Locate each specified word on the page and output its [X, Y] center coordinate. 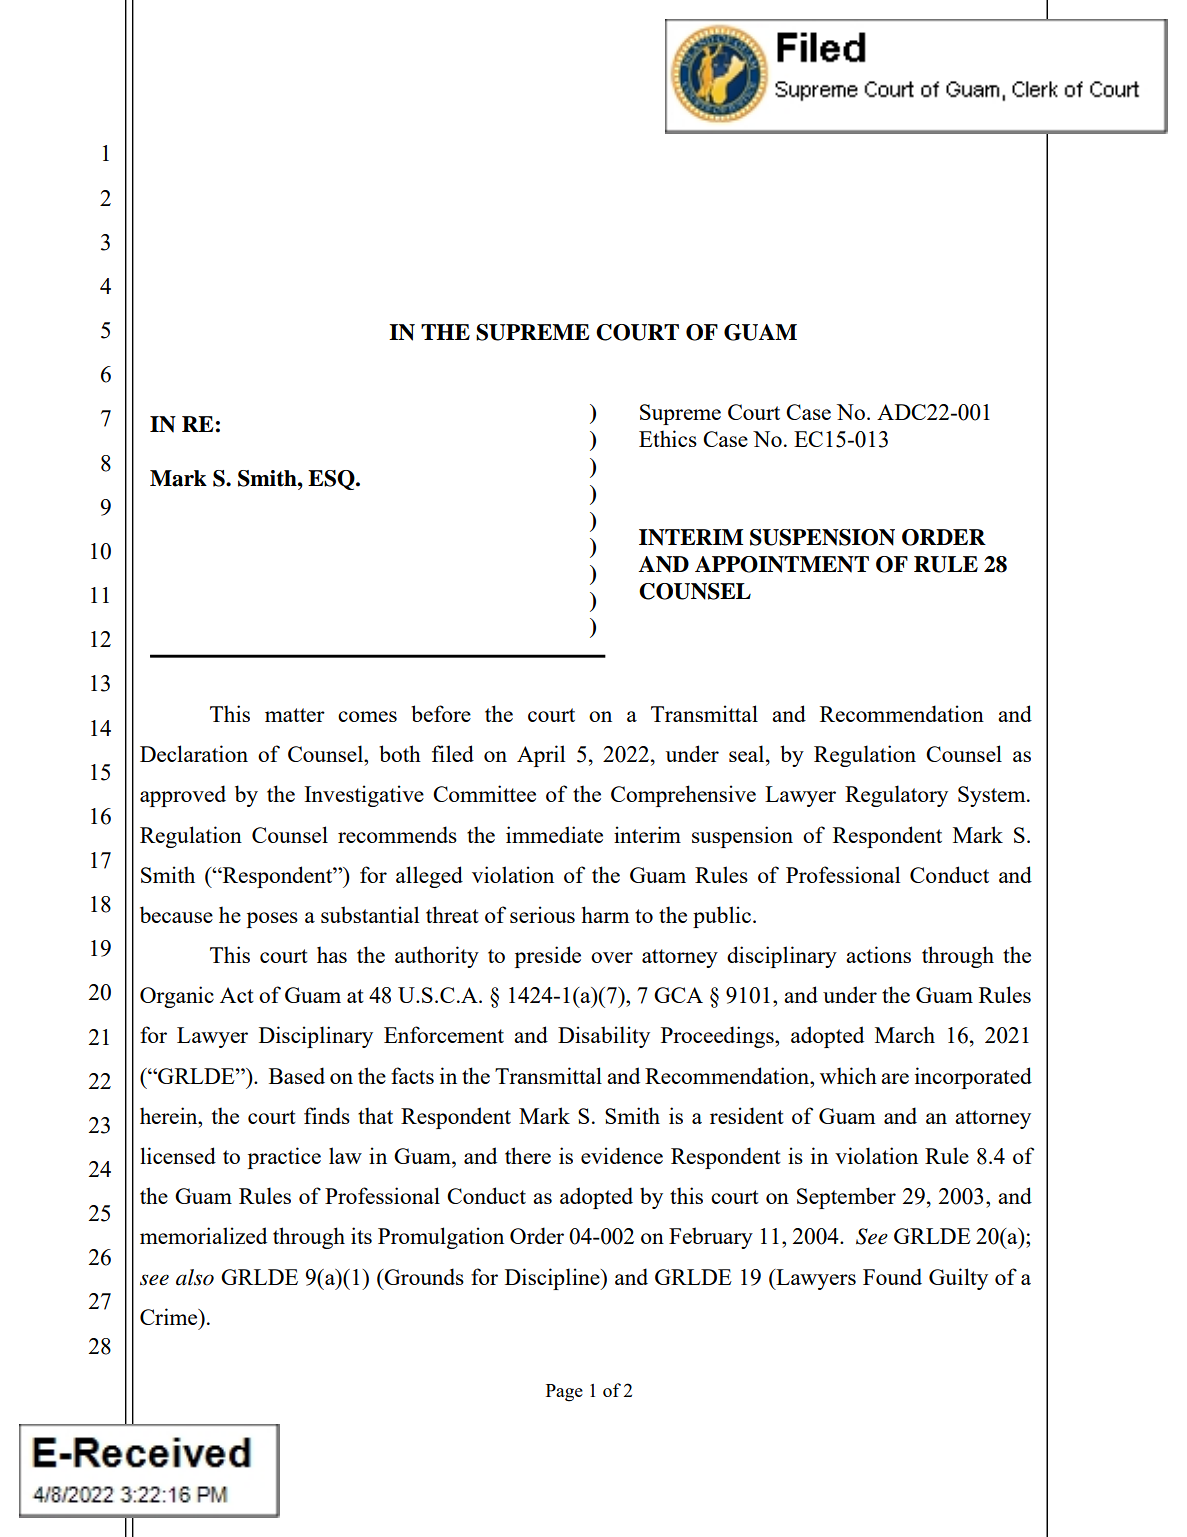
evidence [622, 1155]
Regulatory [896, 796]
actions [878, 954]
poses [272, 920]
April [541, 756]
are [895, 1078]
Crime [170, 1316]
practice [284, 1158]
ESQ [332, 480]
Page [564, 1393]
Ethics [668, 438]
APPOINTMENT [782, 564]
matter [295, 715]
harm [605, 914]
